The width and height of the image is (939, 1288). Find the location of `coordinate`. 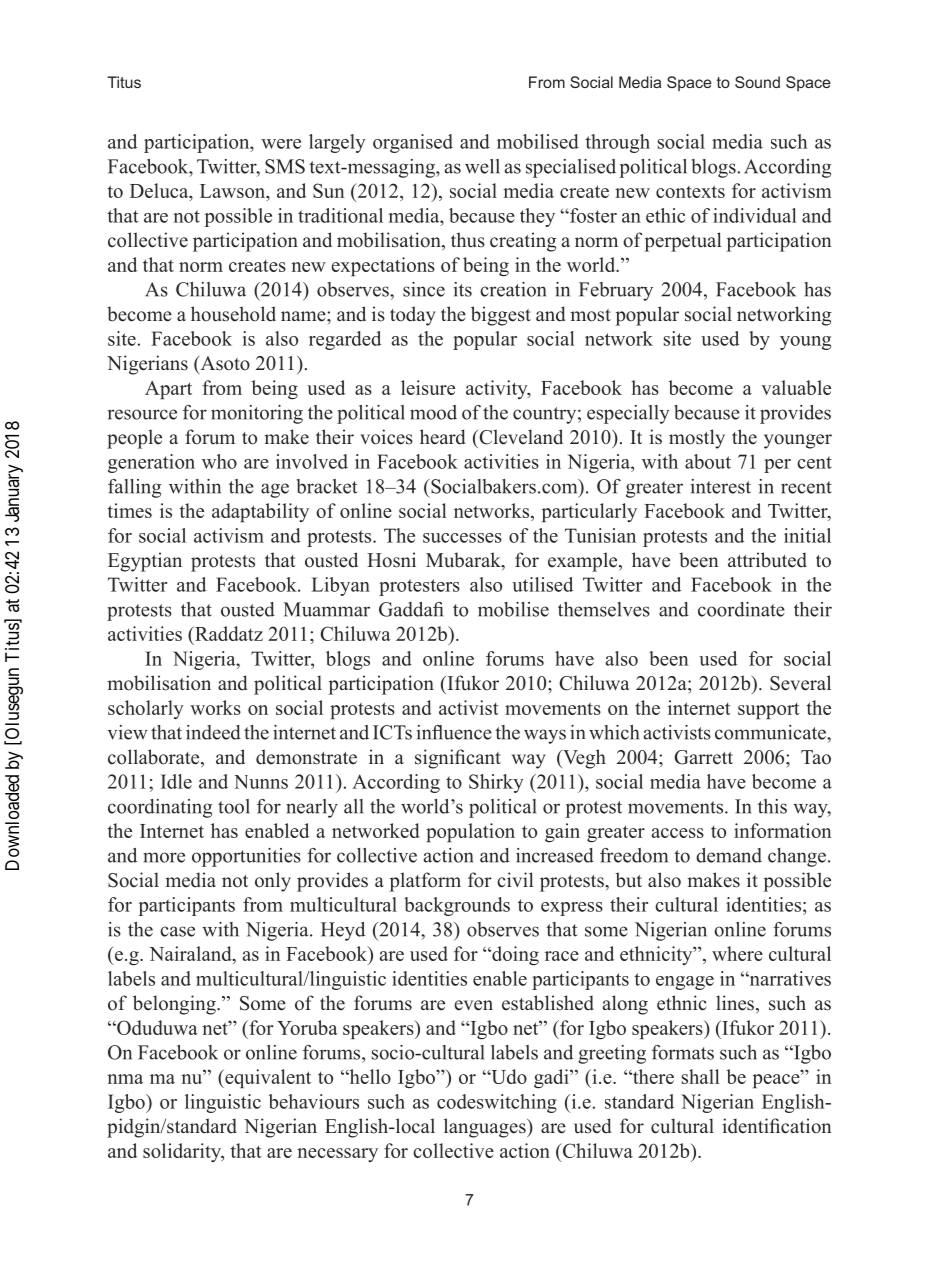

coordinate is located at coordinates (741, 609).
